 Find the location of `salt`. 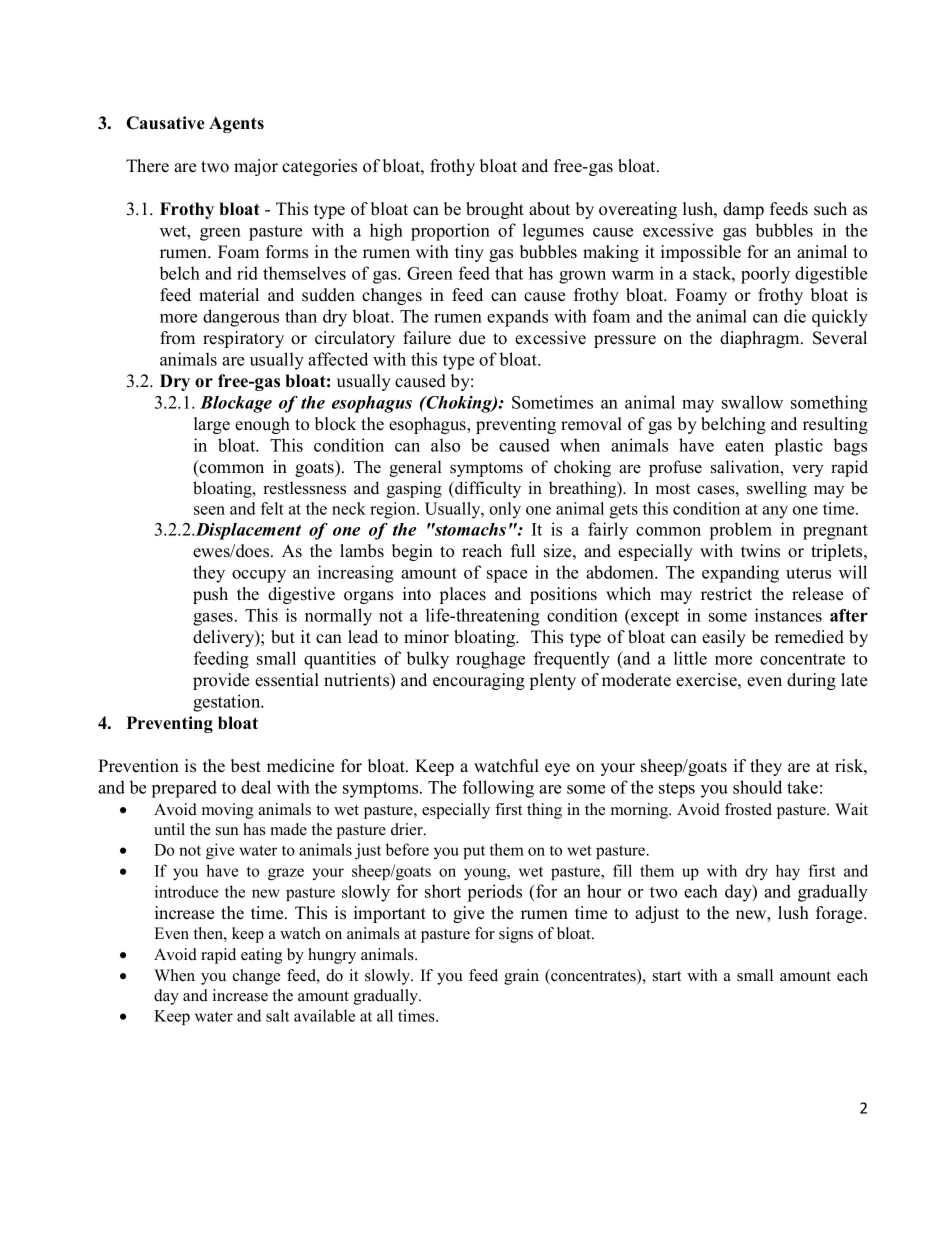

salt is located at coordinates (277, 1015).
